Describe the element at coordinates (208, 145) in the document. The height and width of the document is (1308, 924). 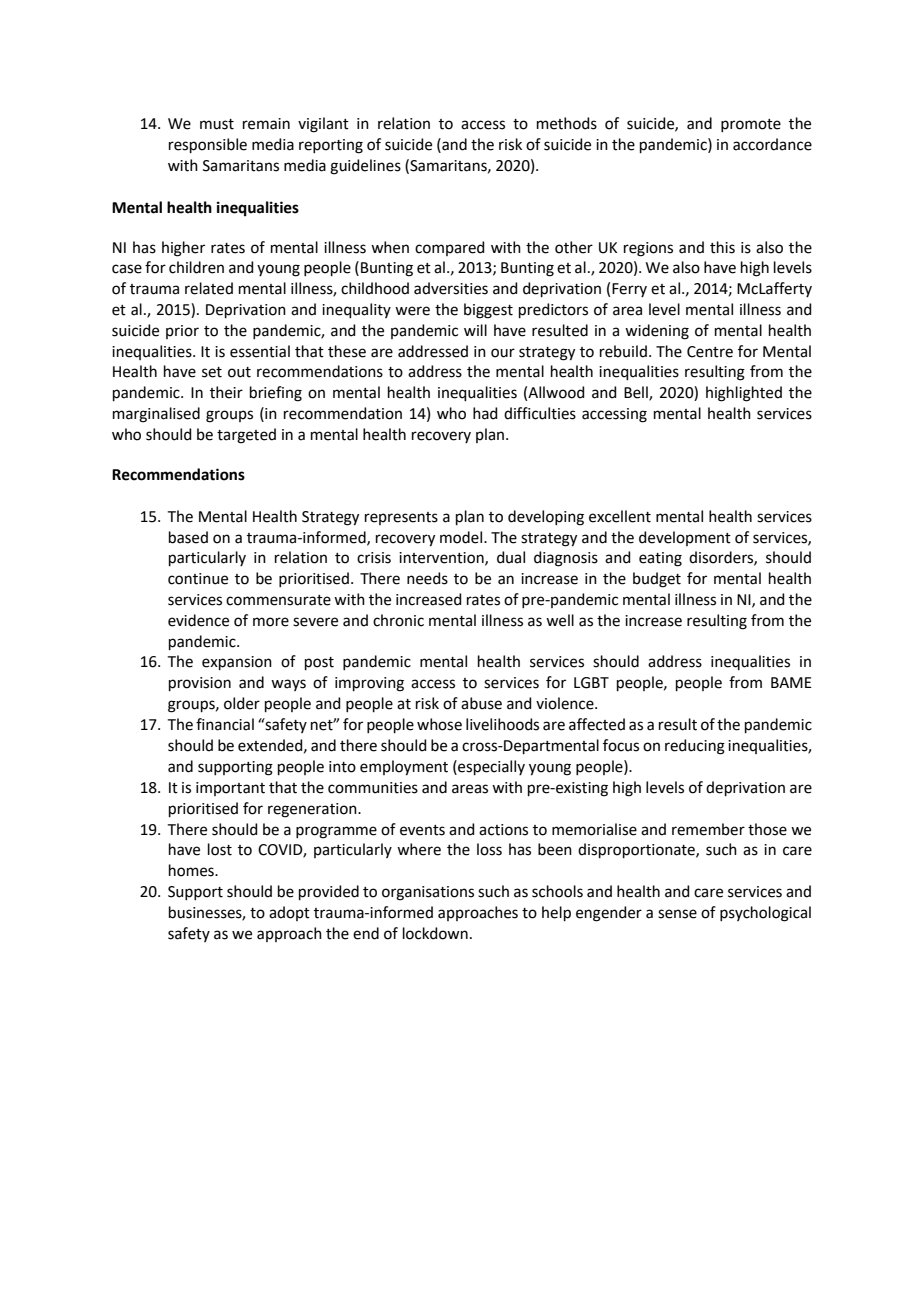
I see `responsible` at that location.
